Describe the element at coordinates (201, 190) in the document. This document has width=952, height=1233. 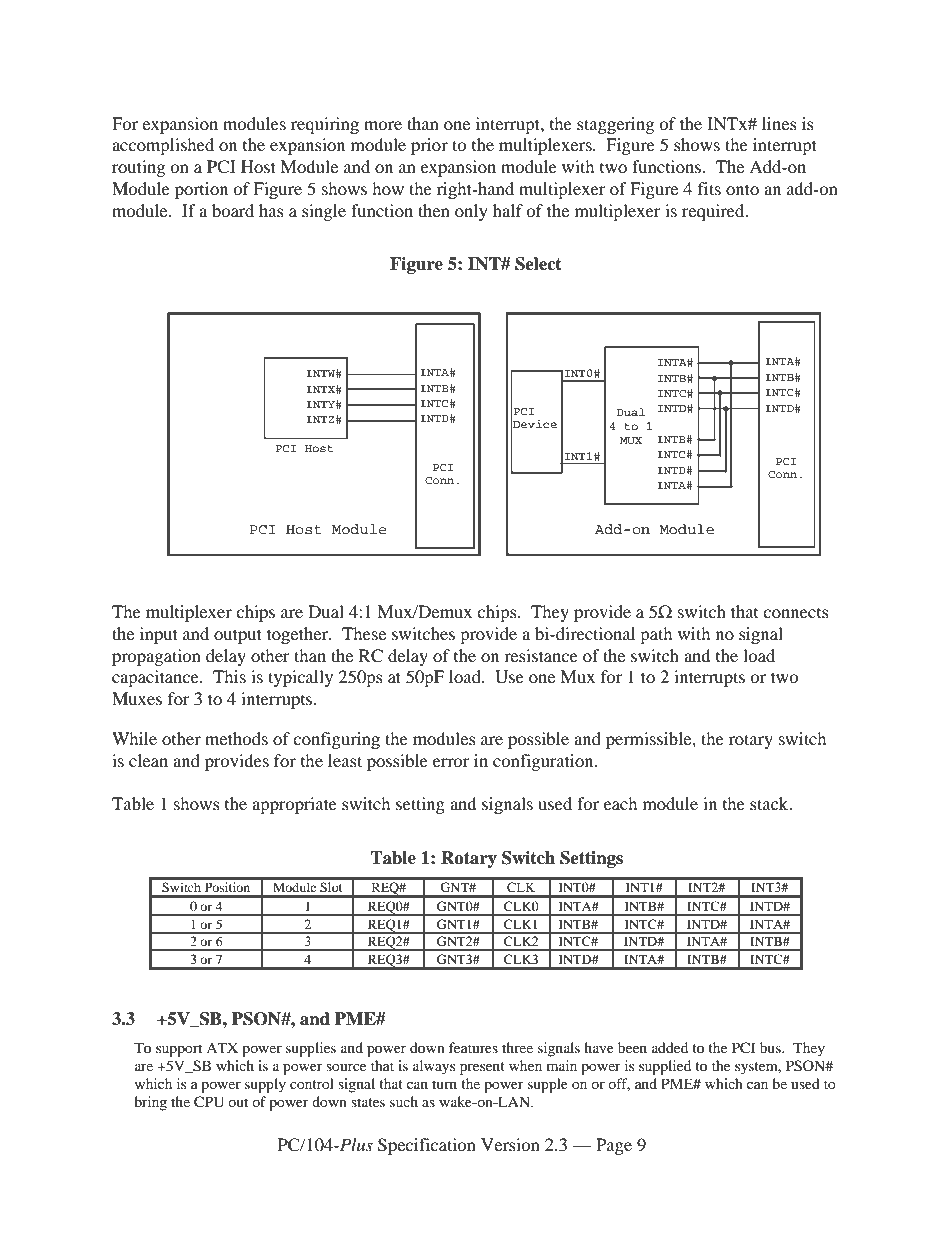
I see `portion` at that location.
